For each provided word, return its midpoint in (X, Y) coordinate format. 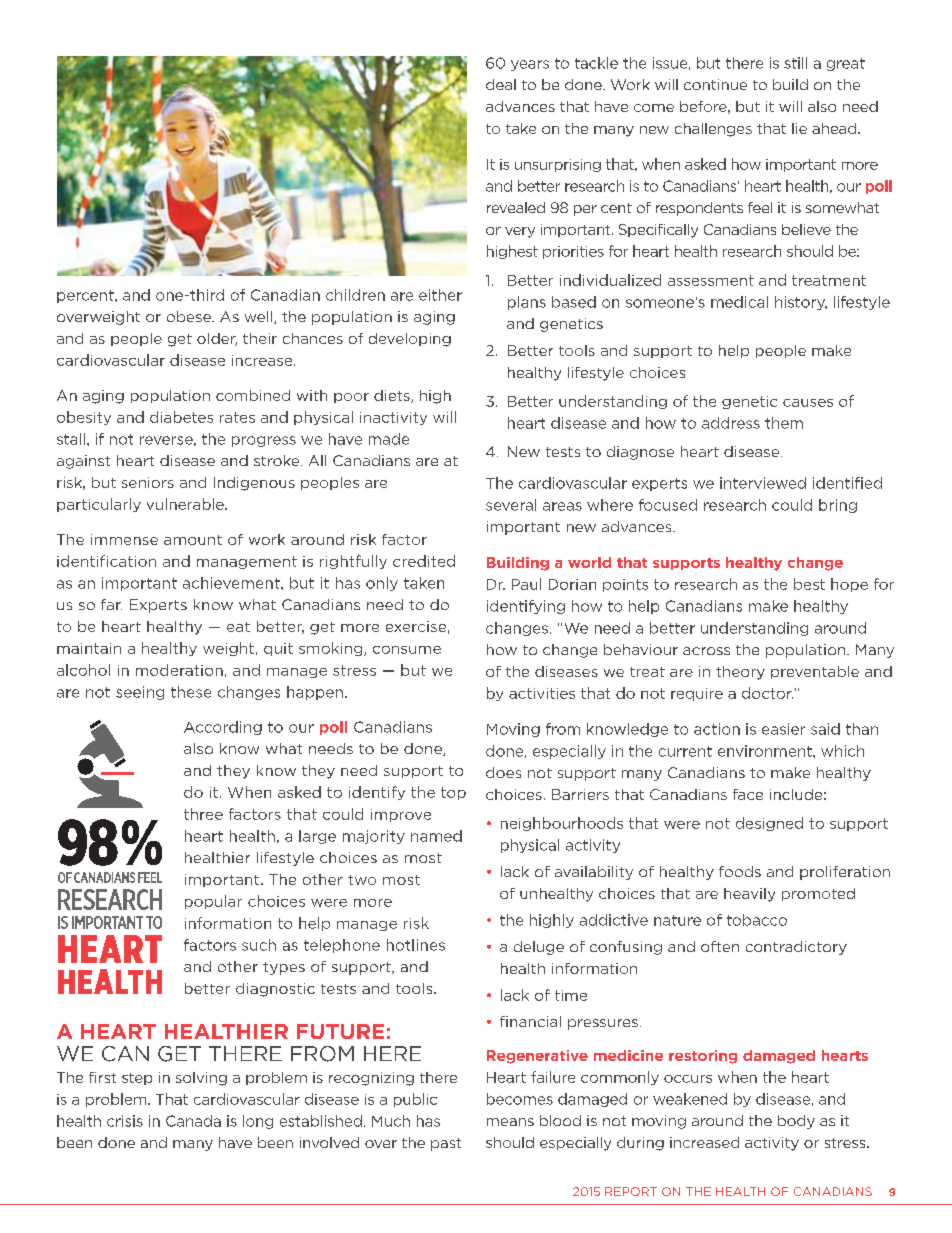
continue (715, 84)
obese (190, 316)
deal (501, 84)
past (446, 1144)
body (796, 1122)
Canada (193, 1121)
